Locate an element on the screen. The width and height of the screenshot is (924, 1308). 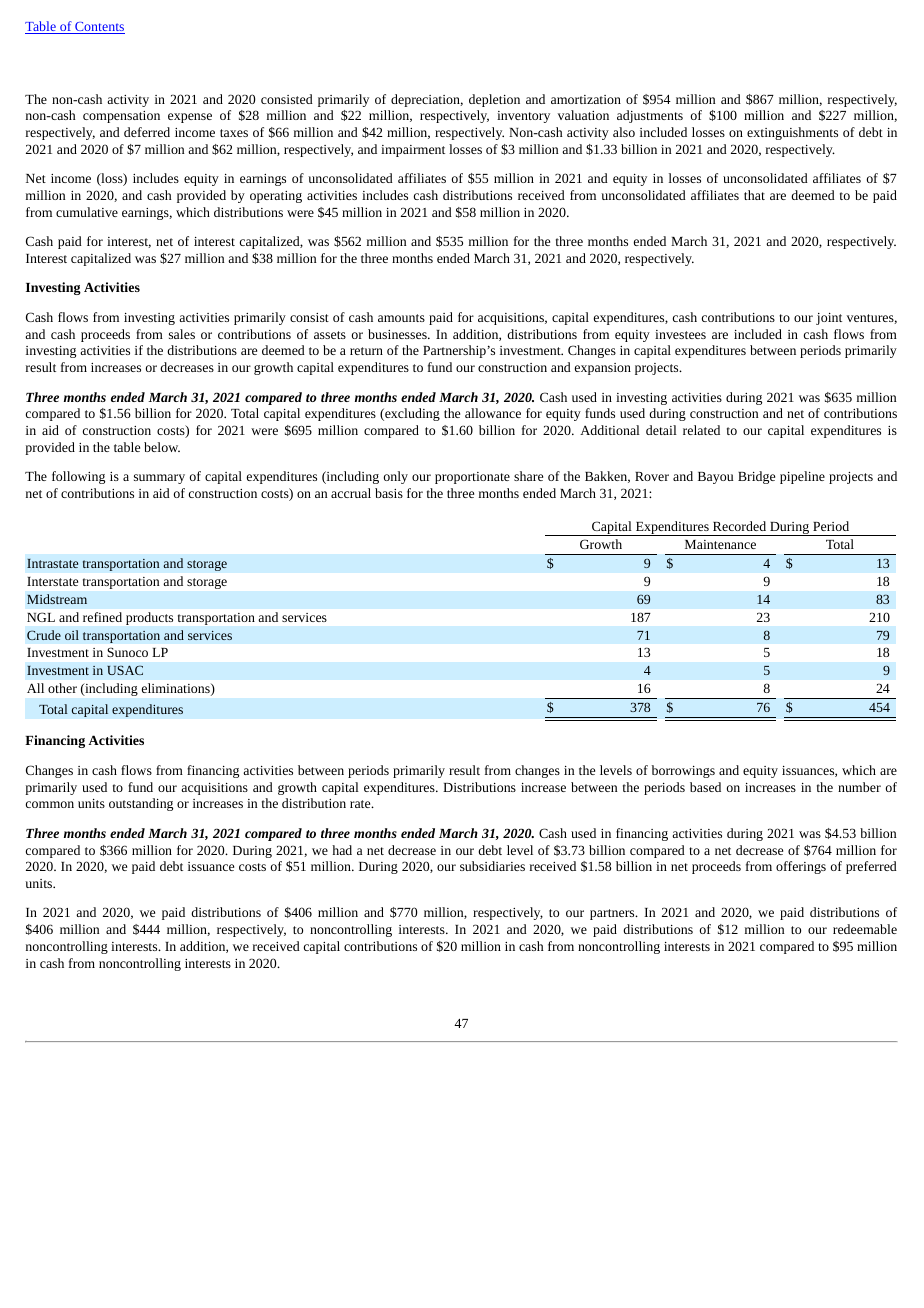
products is located at coordinates (149, 618).
